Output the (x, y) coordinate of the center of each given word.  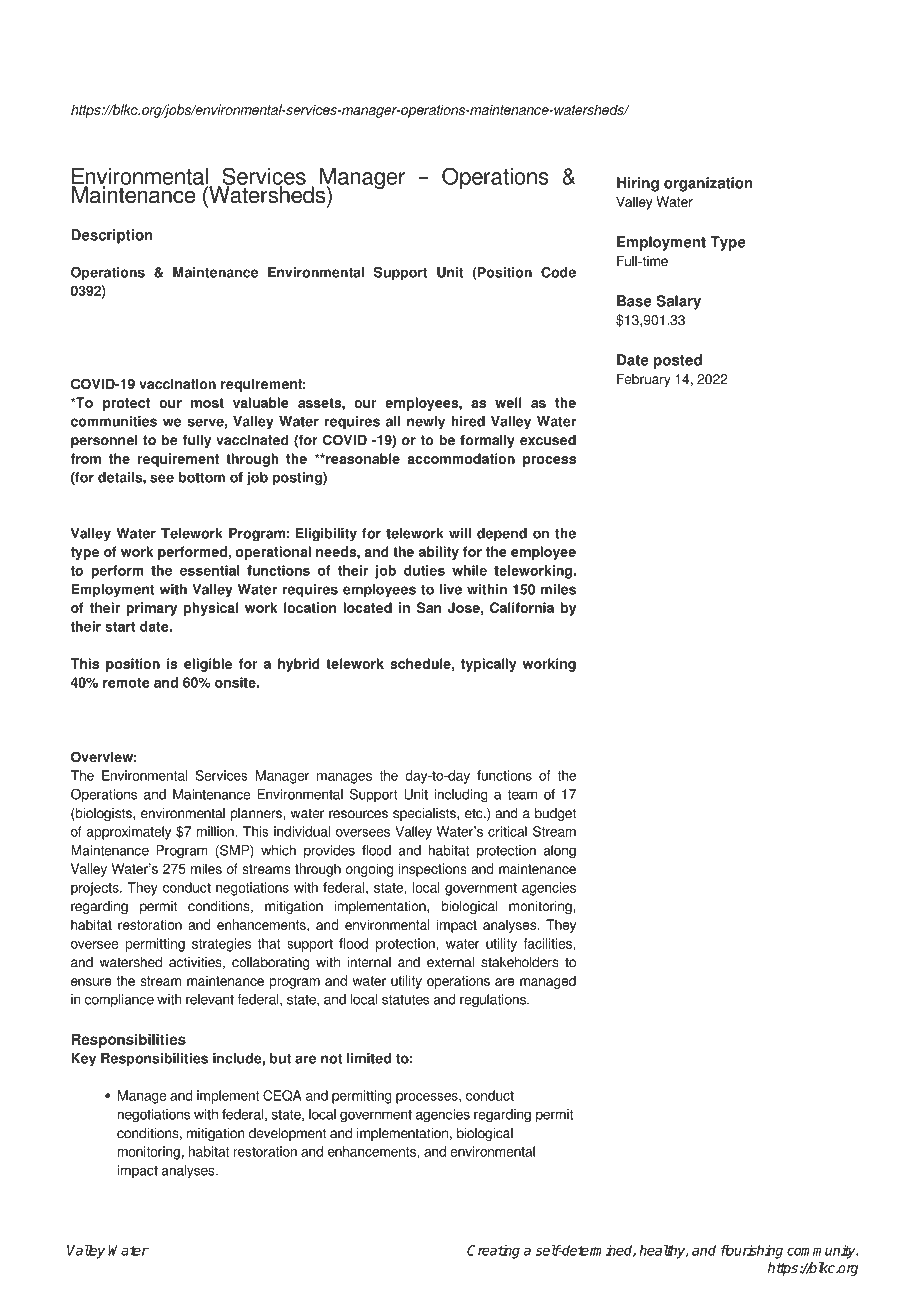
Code (558, 272)
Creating (493, 1252)
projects (96, 889)
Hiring (638, 184)
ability (439, 553)
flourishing (752, 1252)
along (559, 852)
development (287, 1134)
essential (209, 570)
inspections (433, 870)
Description (111, 236)
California (522, 607)
